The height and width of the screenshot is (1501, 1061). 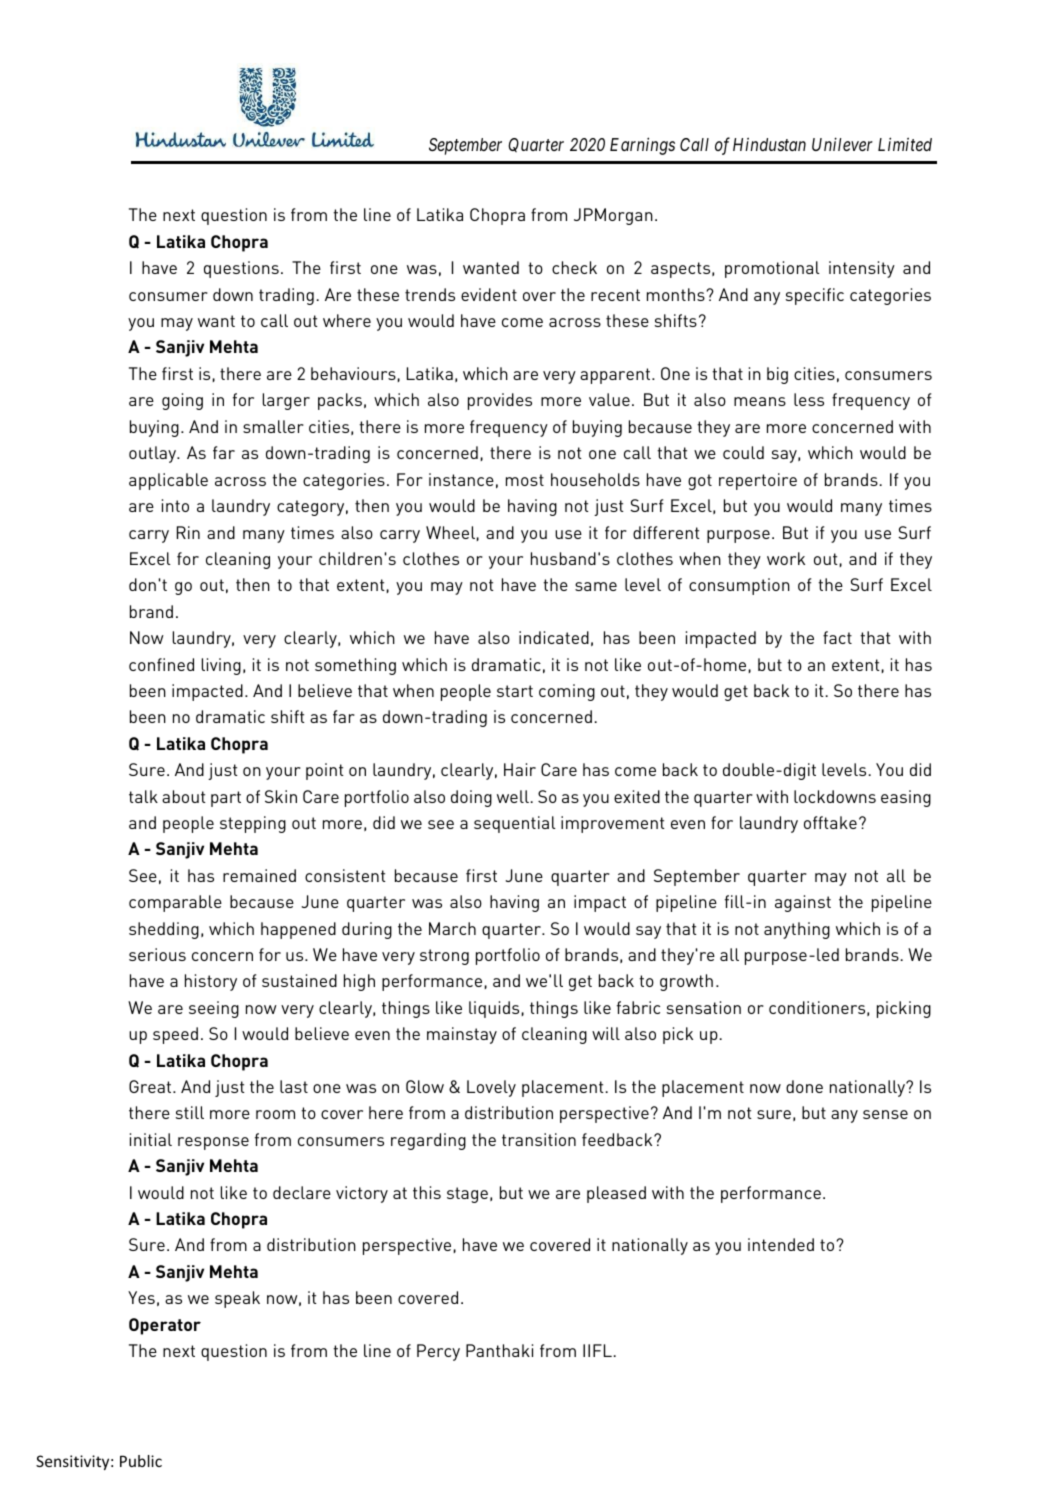 What do you see at coordinates (842, 144) in the screenshot?
I see `Unilever` at bounding box center [842, 144].
